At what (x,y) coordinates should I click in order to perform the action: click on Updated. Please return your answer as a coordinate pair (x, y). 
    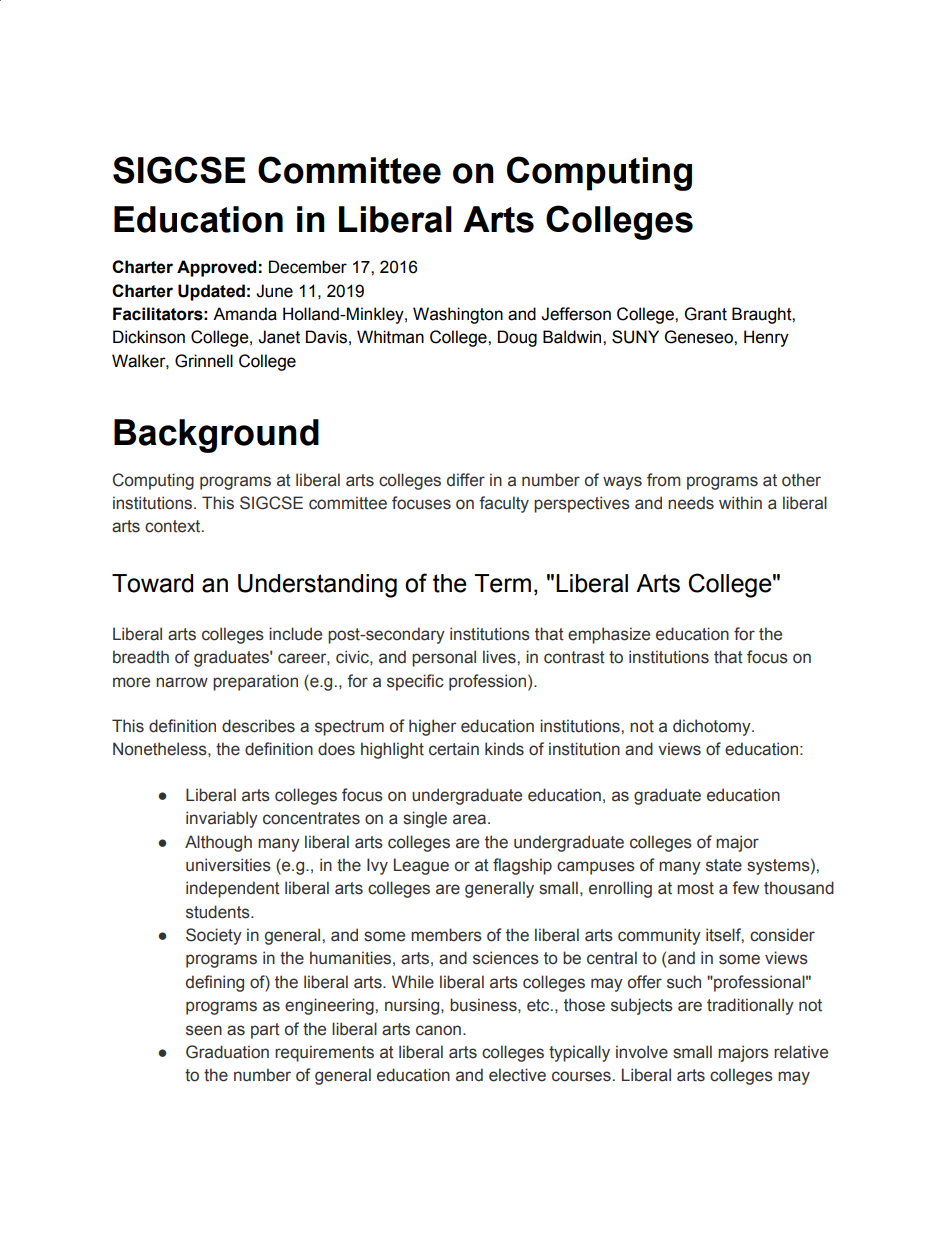
    Looking at the image, I should click on (211, 292).
